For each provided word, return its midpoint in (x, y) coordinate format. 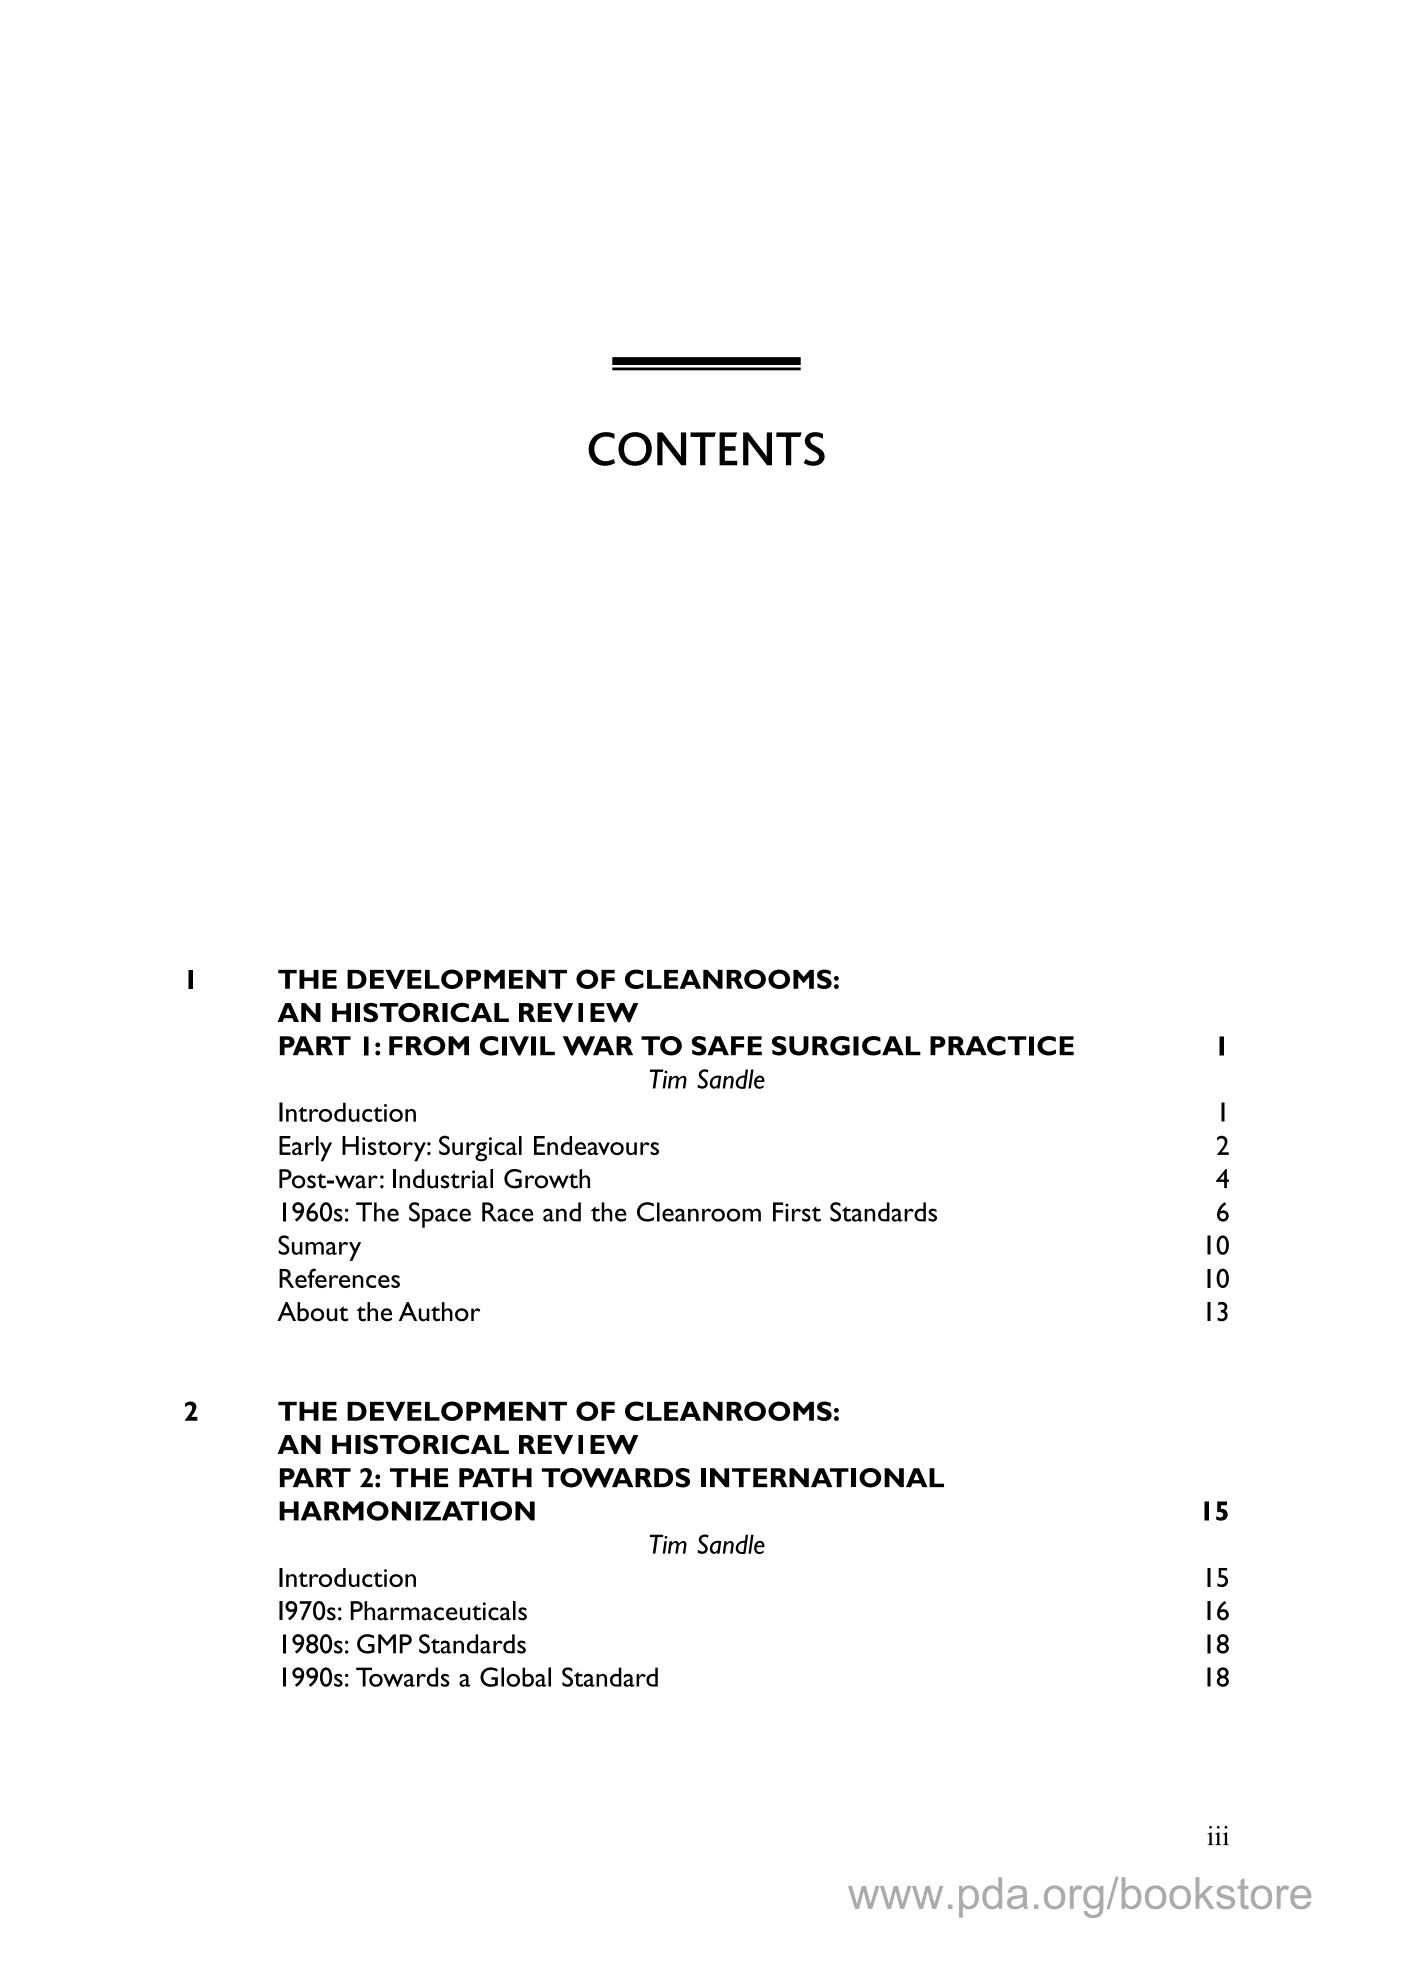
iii (1218, 1835)
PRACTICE (1002, 1046)
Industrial (443, 1179)
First (797, 1212)
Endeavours (596, 1145)
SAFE (727, 1046)
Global (515, 1677)
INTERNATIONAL (822, 1478)
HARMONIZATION (407, 1511)
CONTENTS (706, 449)
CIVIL (517, 1046)
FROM (429, 1046)
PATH (495, 1477)
